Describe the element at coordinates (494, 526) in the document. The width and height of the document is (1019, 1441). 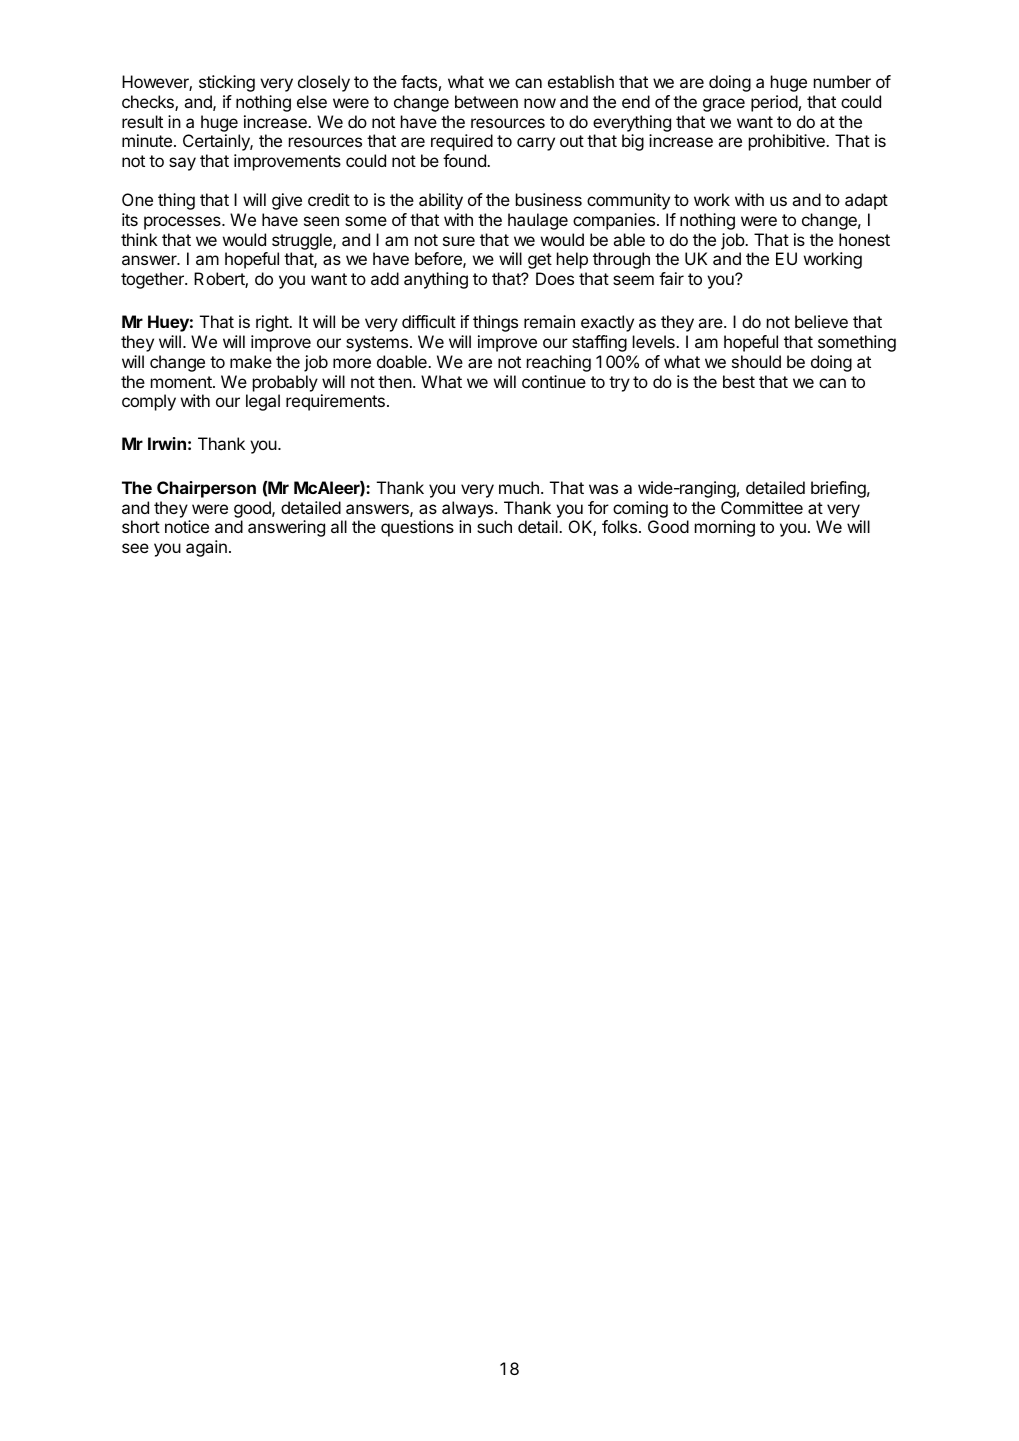
I see `such` at that location.
